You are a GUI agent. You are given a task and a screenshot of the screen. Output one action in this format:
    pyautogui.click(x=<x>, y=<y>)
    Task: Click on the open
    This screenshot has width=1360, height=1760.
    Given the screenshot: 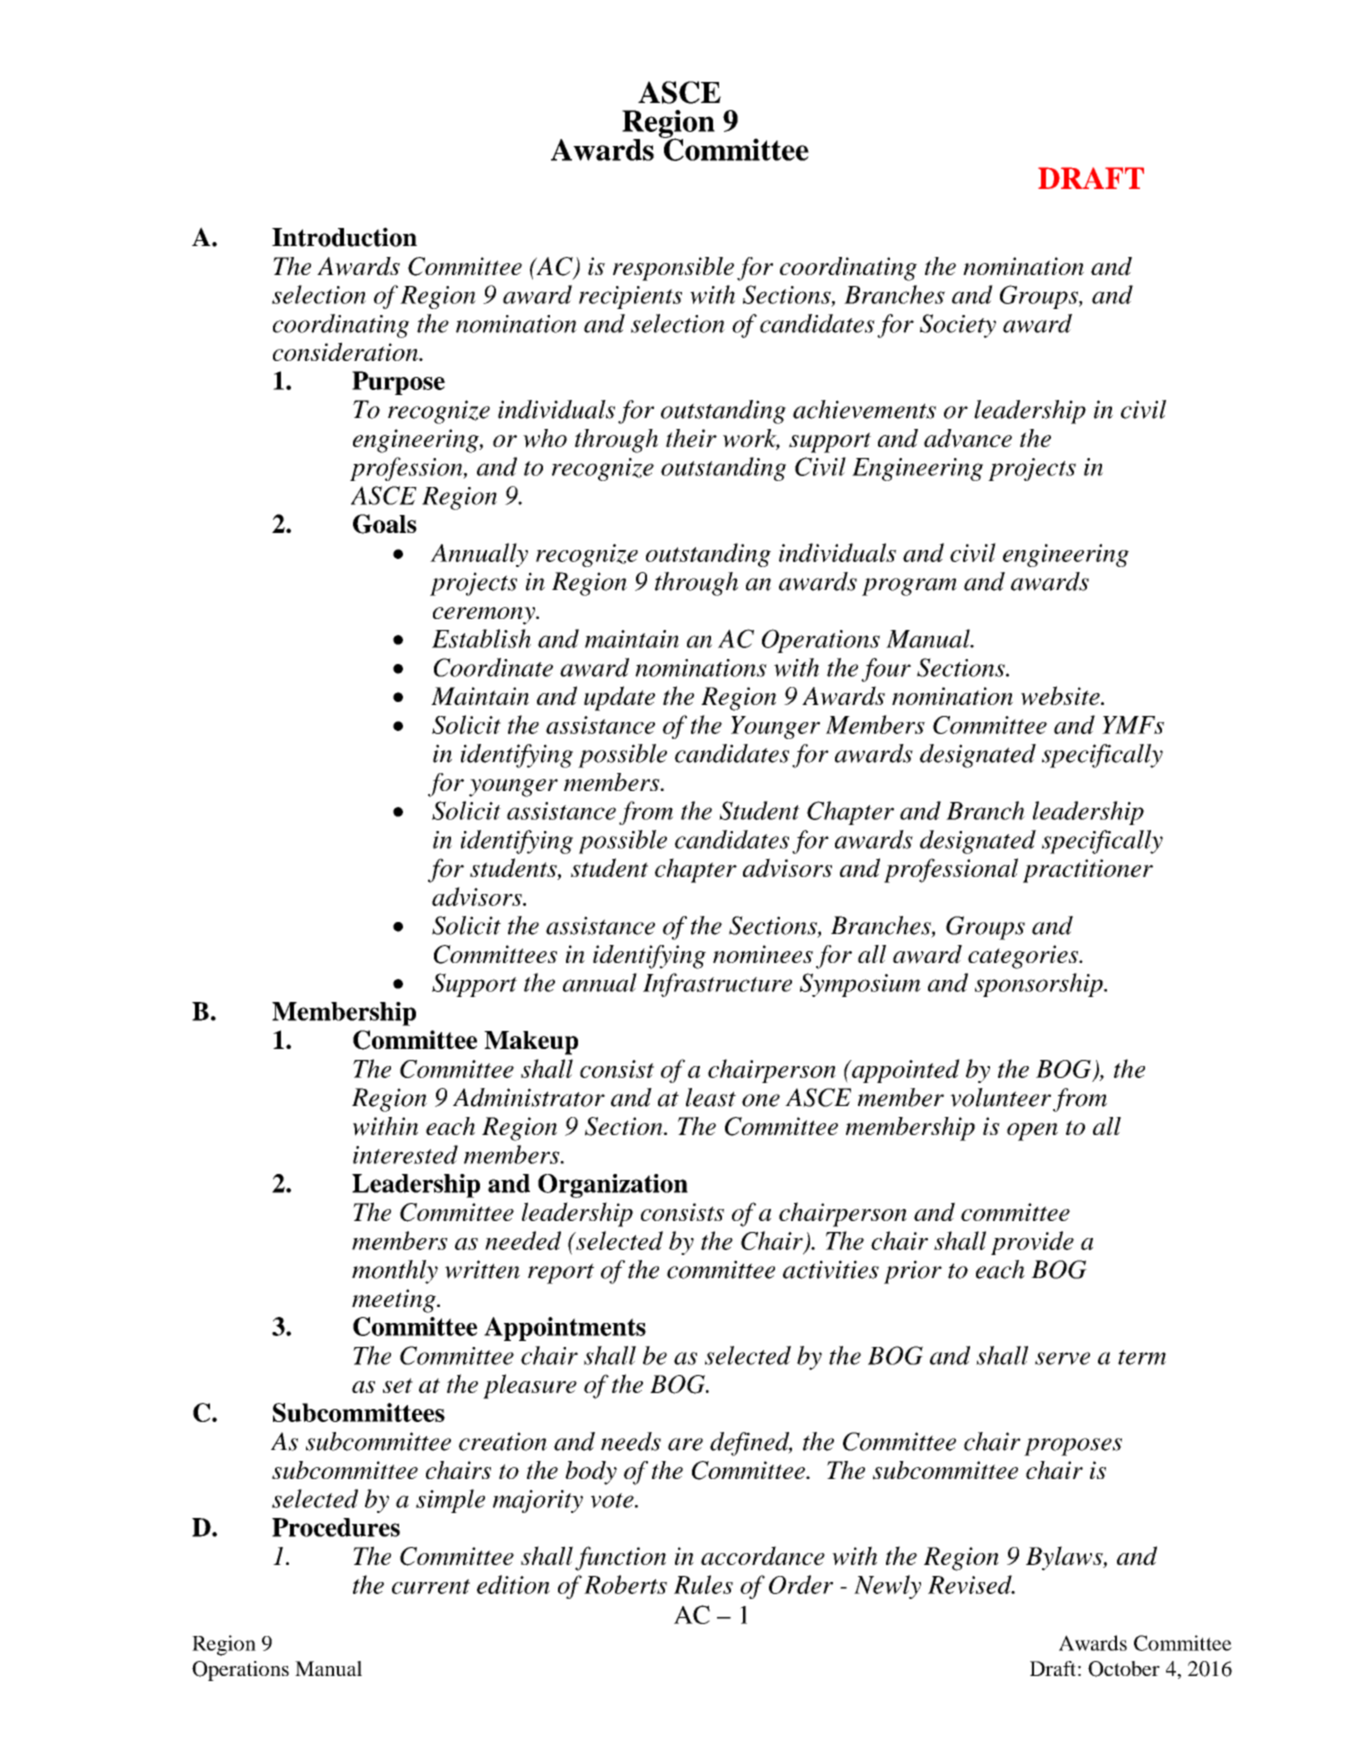 What is the action you would take?
    pyautogui.click(x=1032, y=1132)
